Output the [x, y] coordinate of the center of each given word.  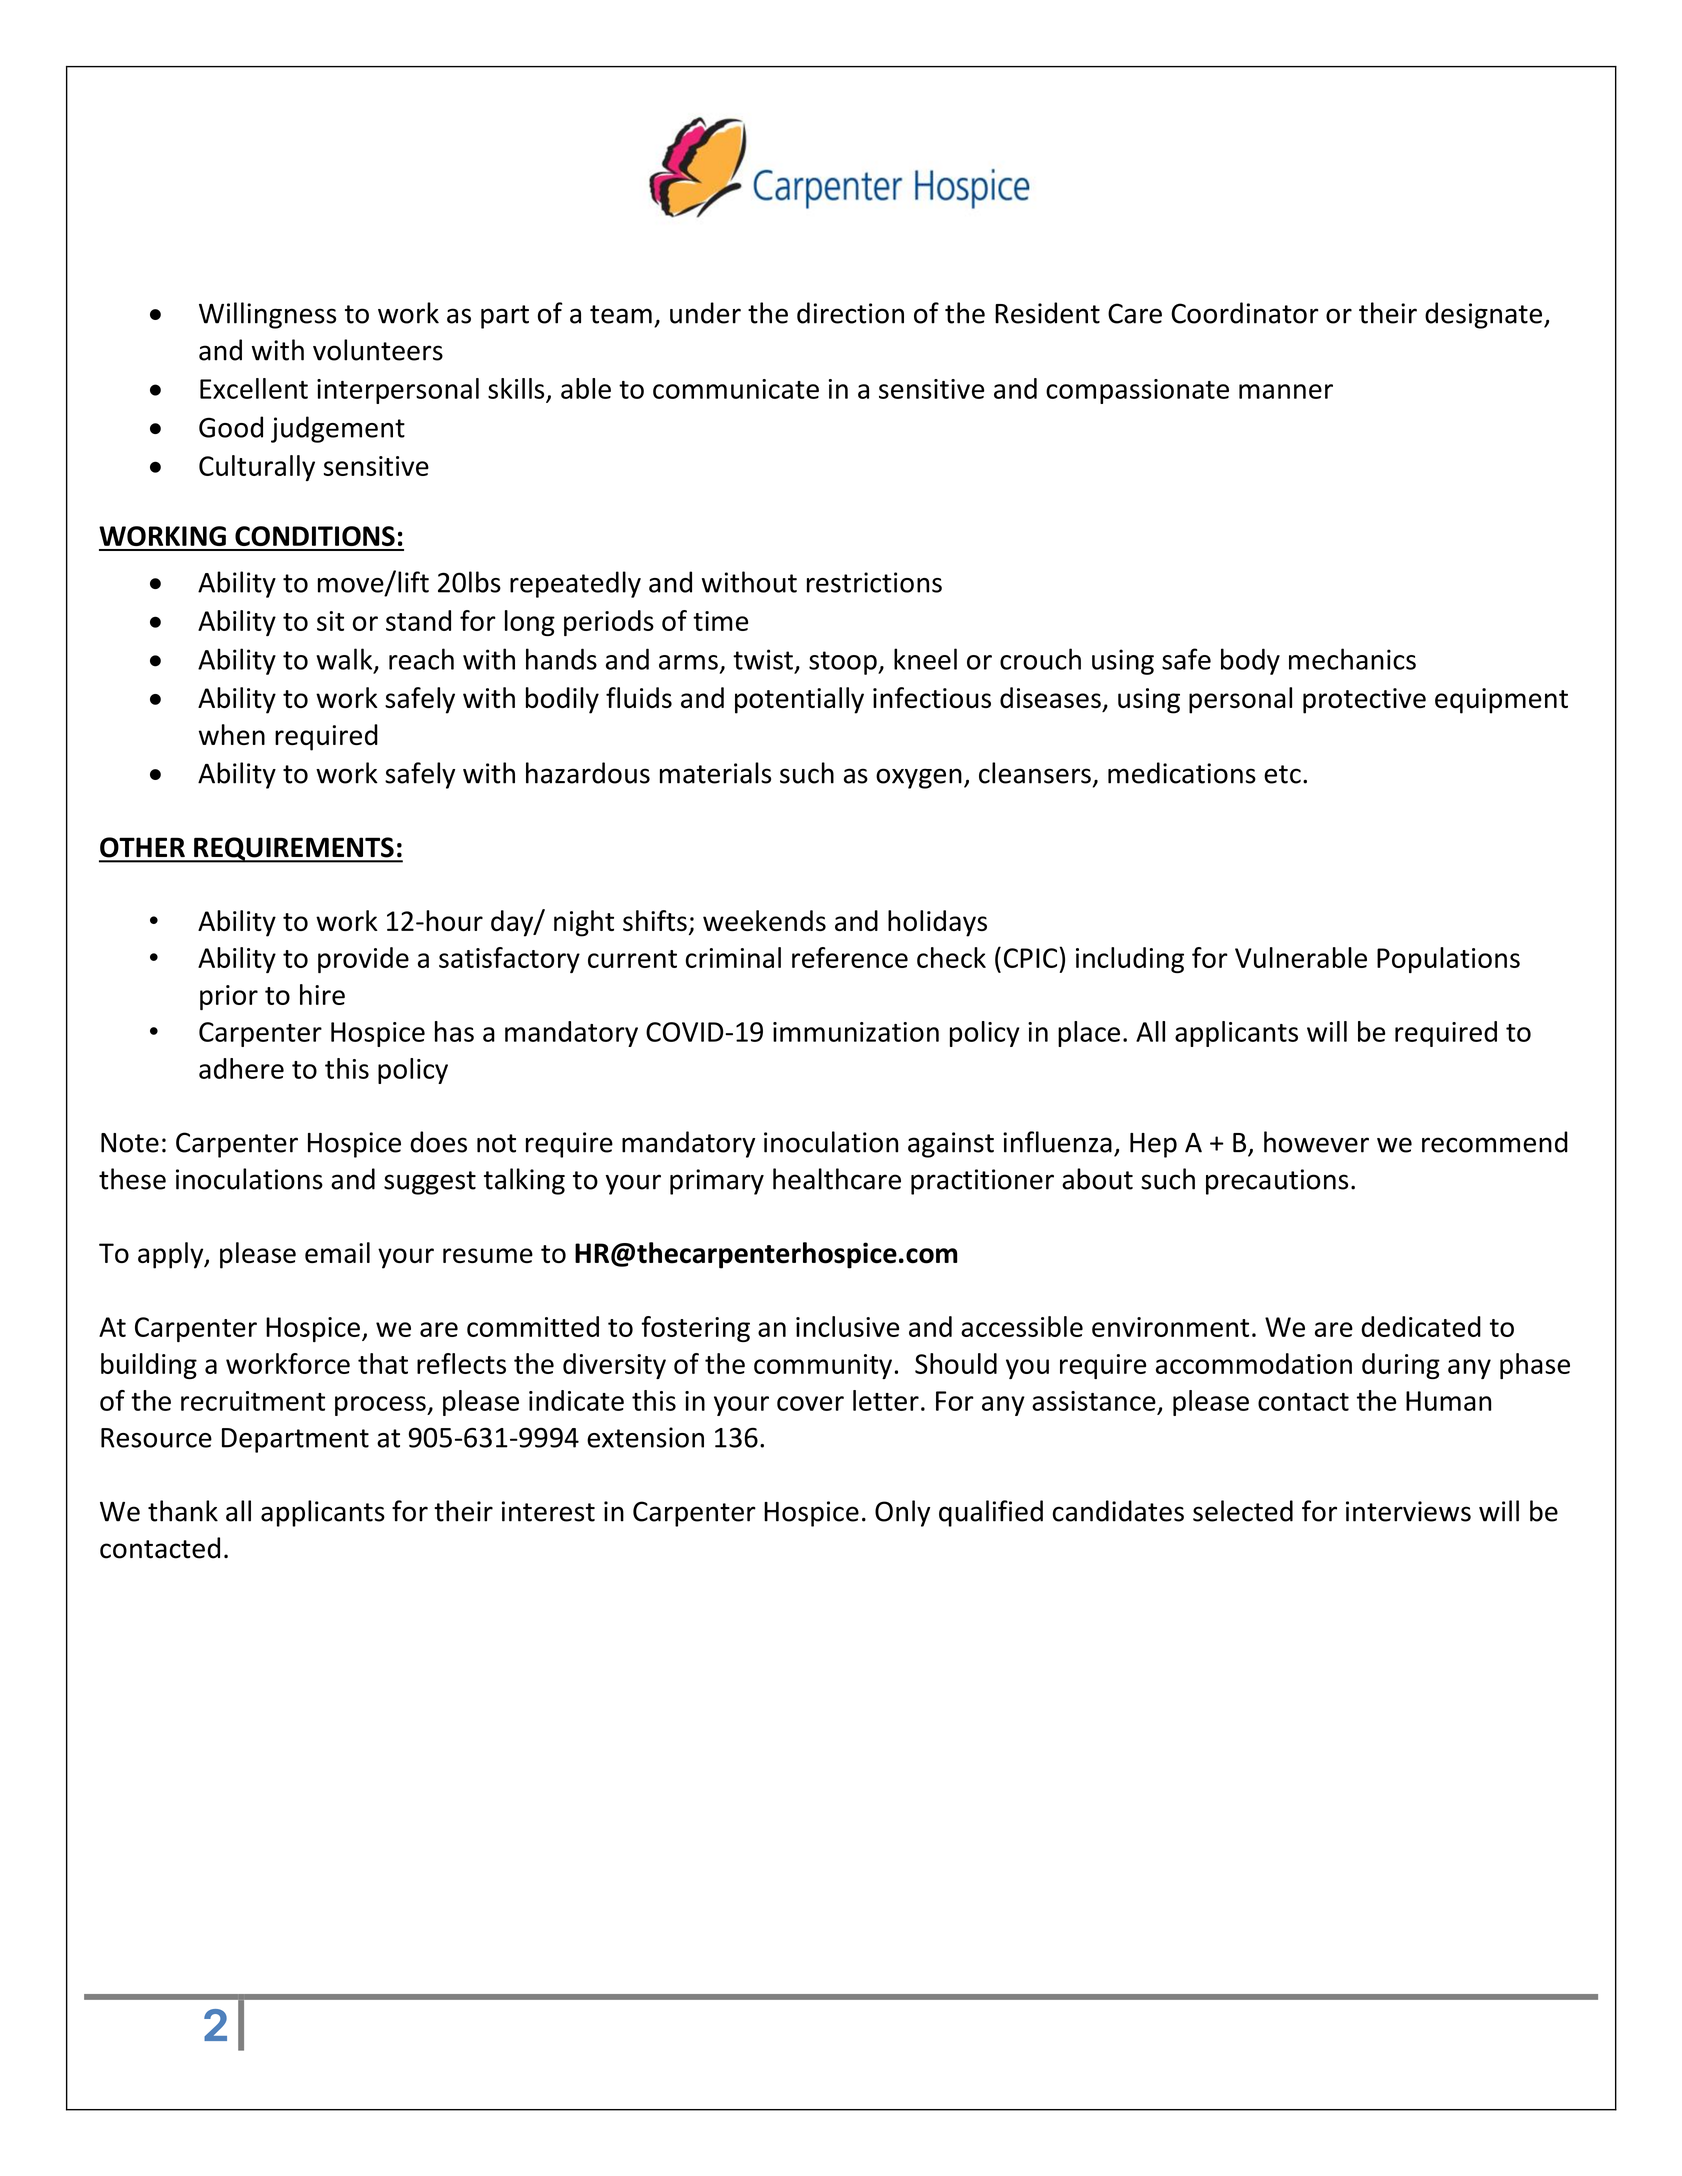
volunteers [378, 350]
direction [850, 313]
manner [1286, 391]
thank [183, 1511]
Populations [1448, 960]
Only [902, 1513]
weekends [764, 920]
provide [363, 960]
